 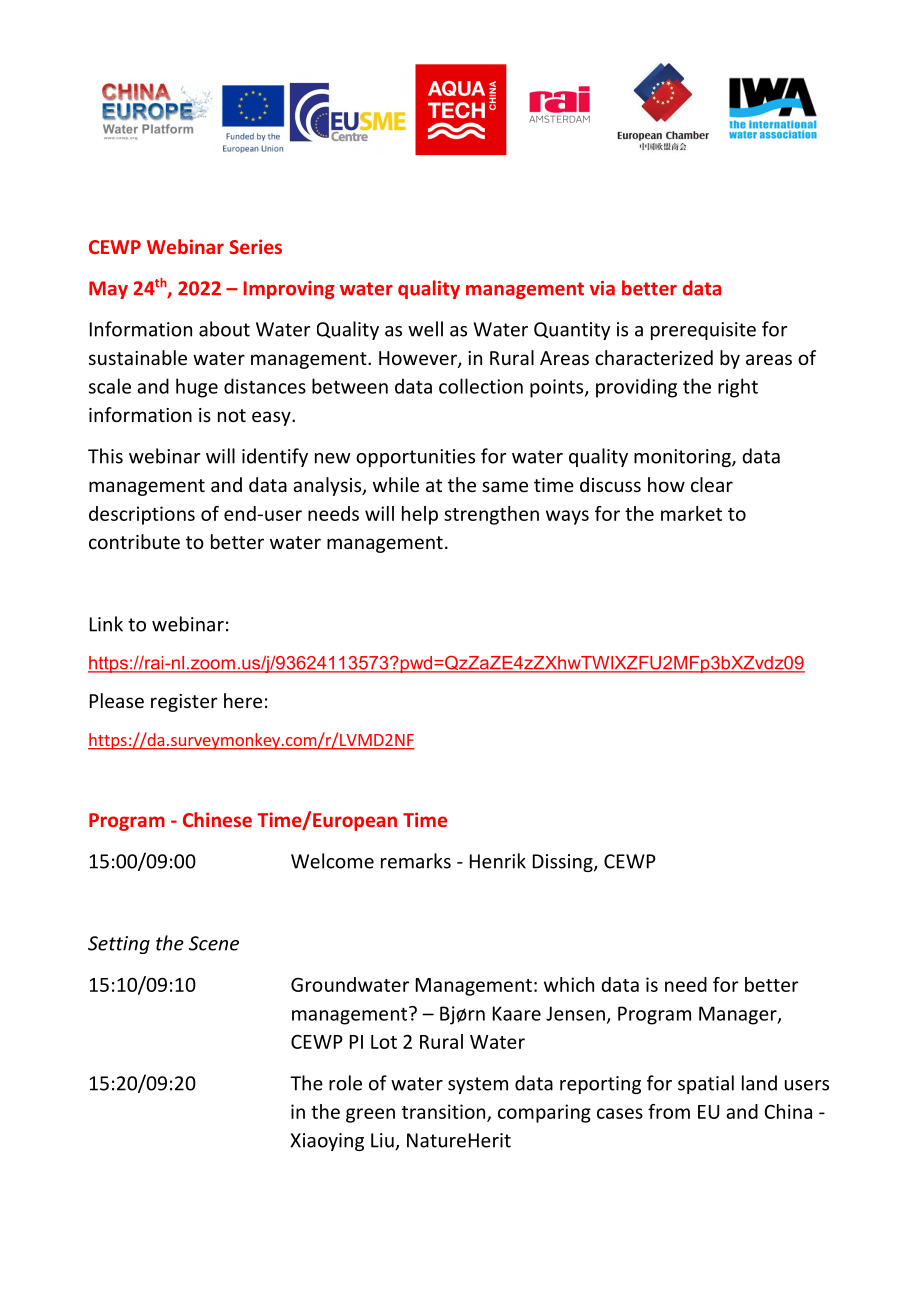 I want to click on Scene, so click(x=214, y=943).
